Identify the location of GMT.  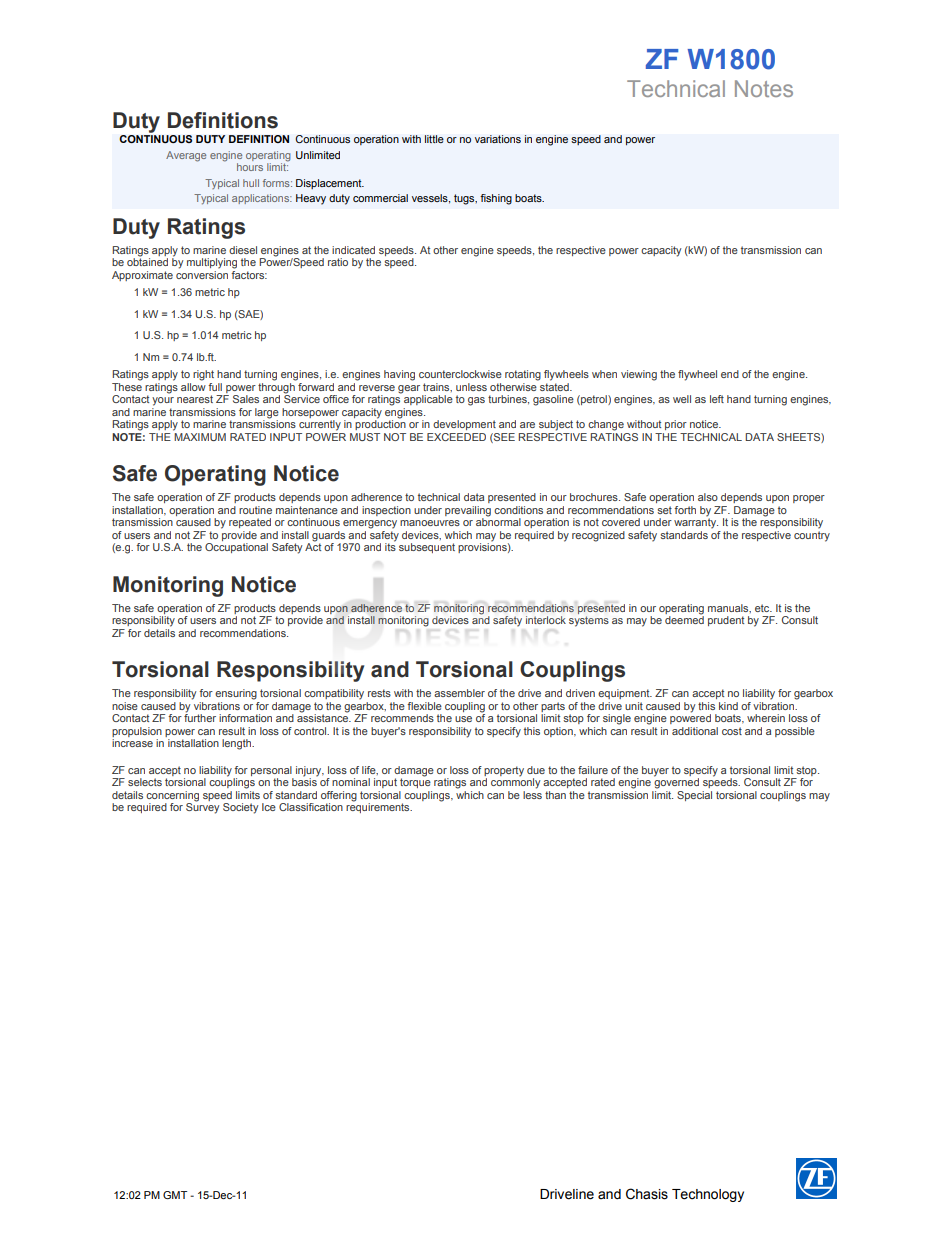
(175, 1195).
